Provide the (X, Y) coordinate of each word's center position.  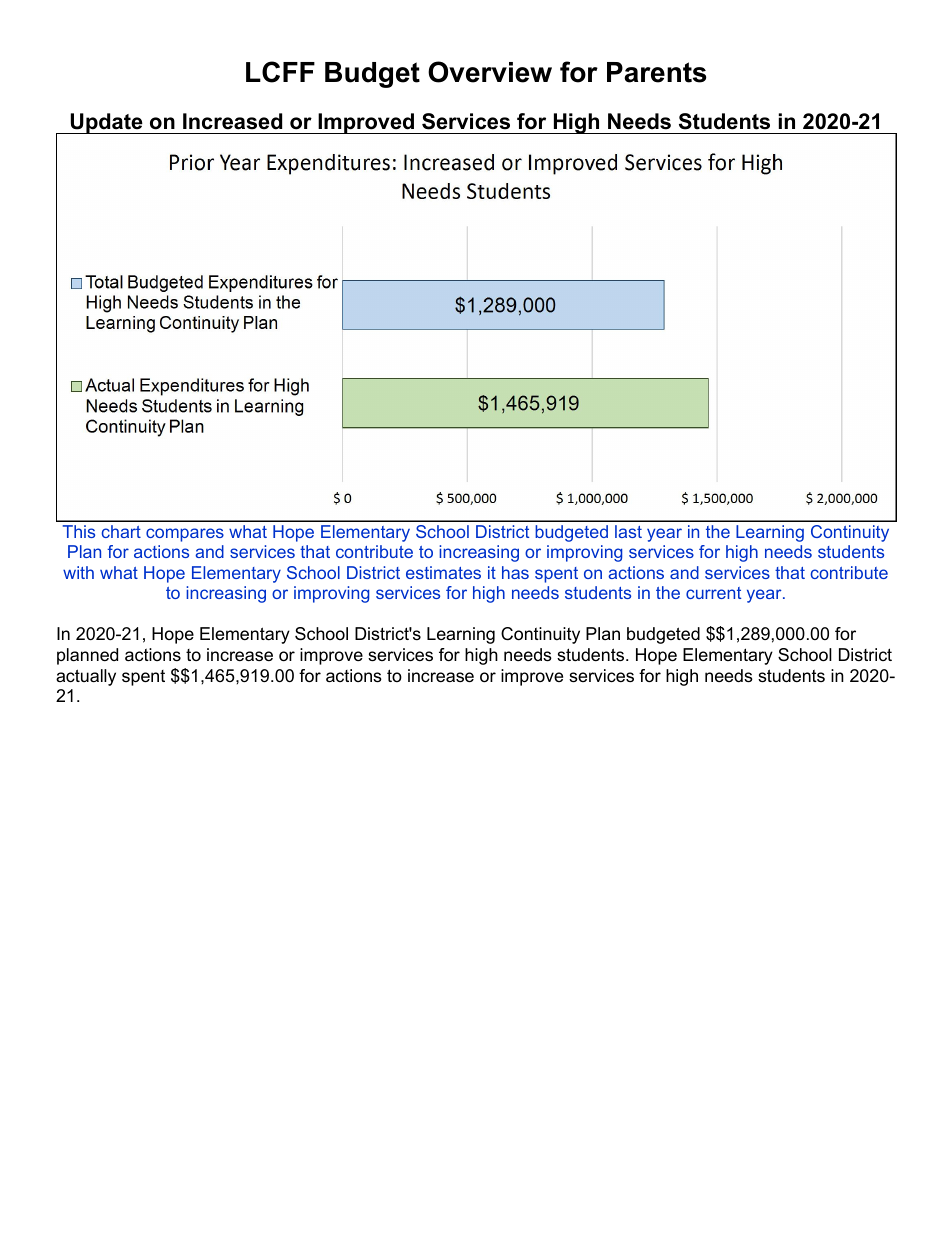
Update (106, 123)
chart (121, 531)
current (713, 593)
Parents (657, 72)
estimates (443, 572)
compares (185, 535)
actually (86, 677)
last (628, 531)
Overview (490, 72)
